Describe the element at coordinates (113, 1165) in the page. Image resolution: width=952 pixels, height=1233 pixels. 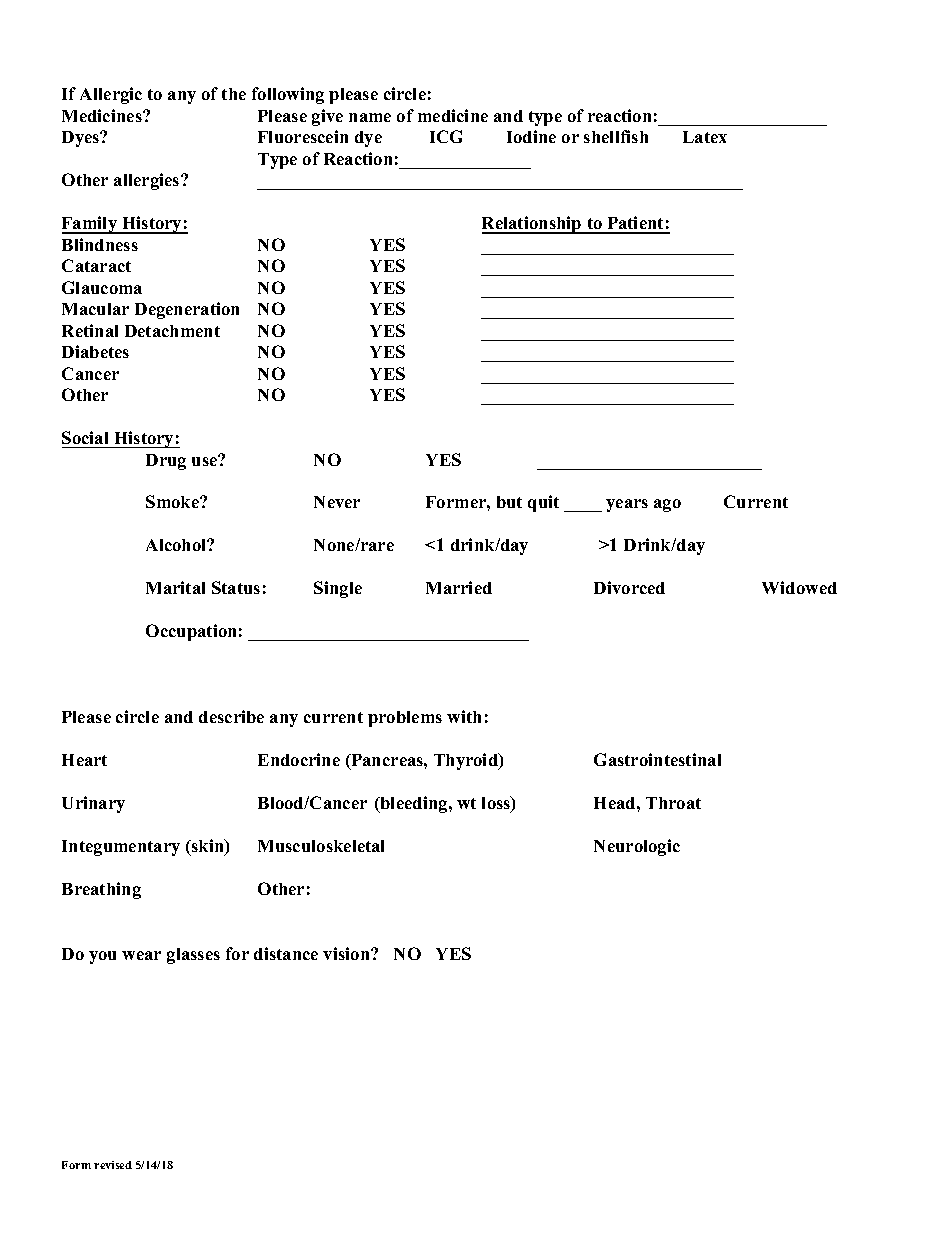
I see `revised` at that location.
